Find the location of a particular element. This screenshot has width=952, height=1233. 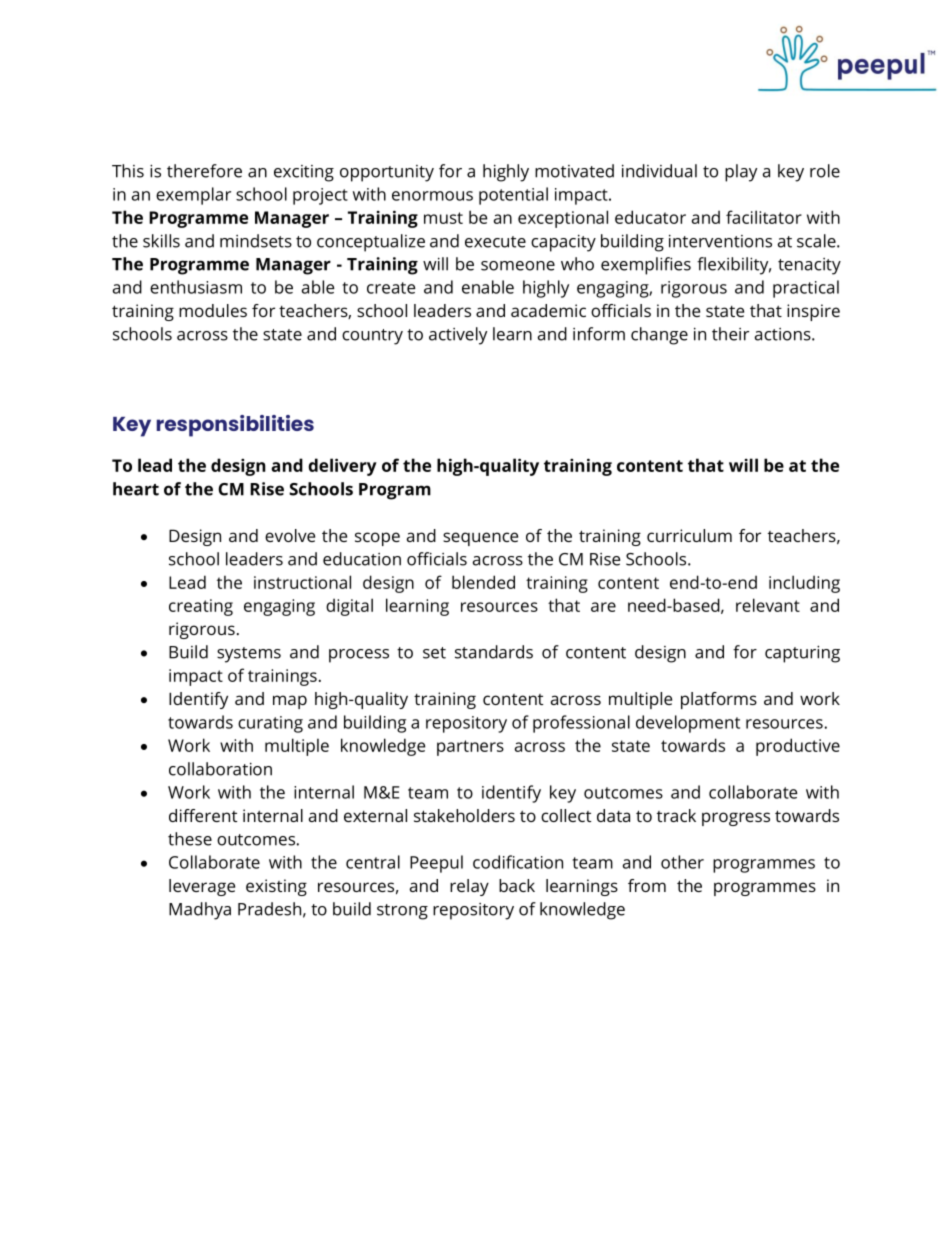

partners is located at coordinates (470, 748).
